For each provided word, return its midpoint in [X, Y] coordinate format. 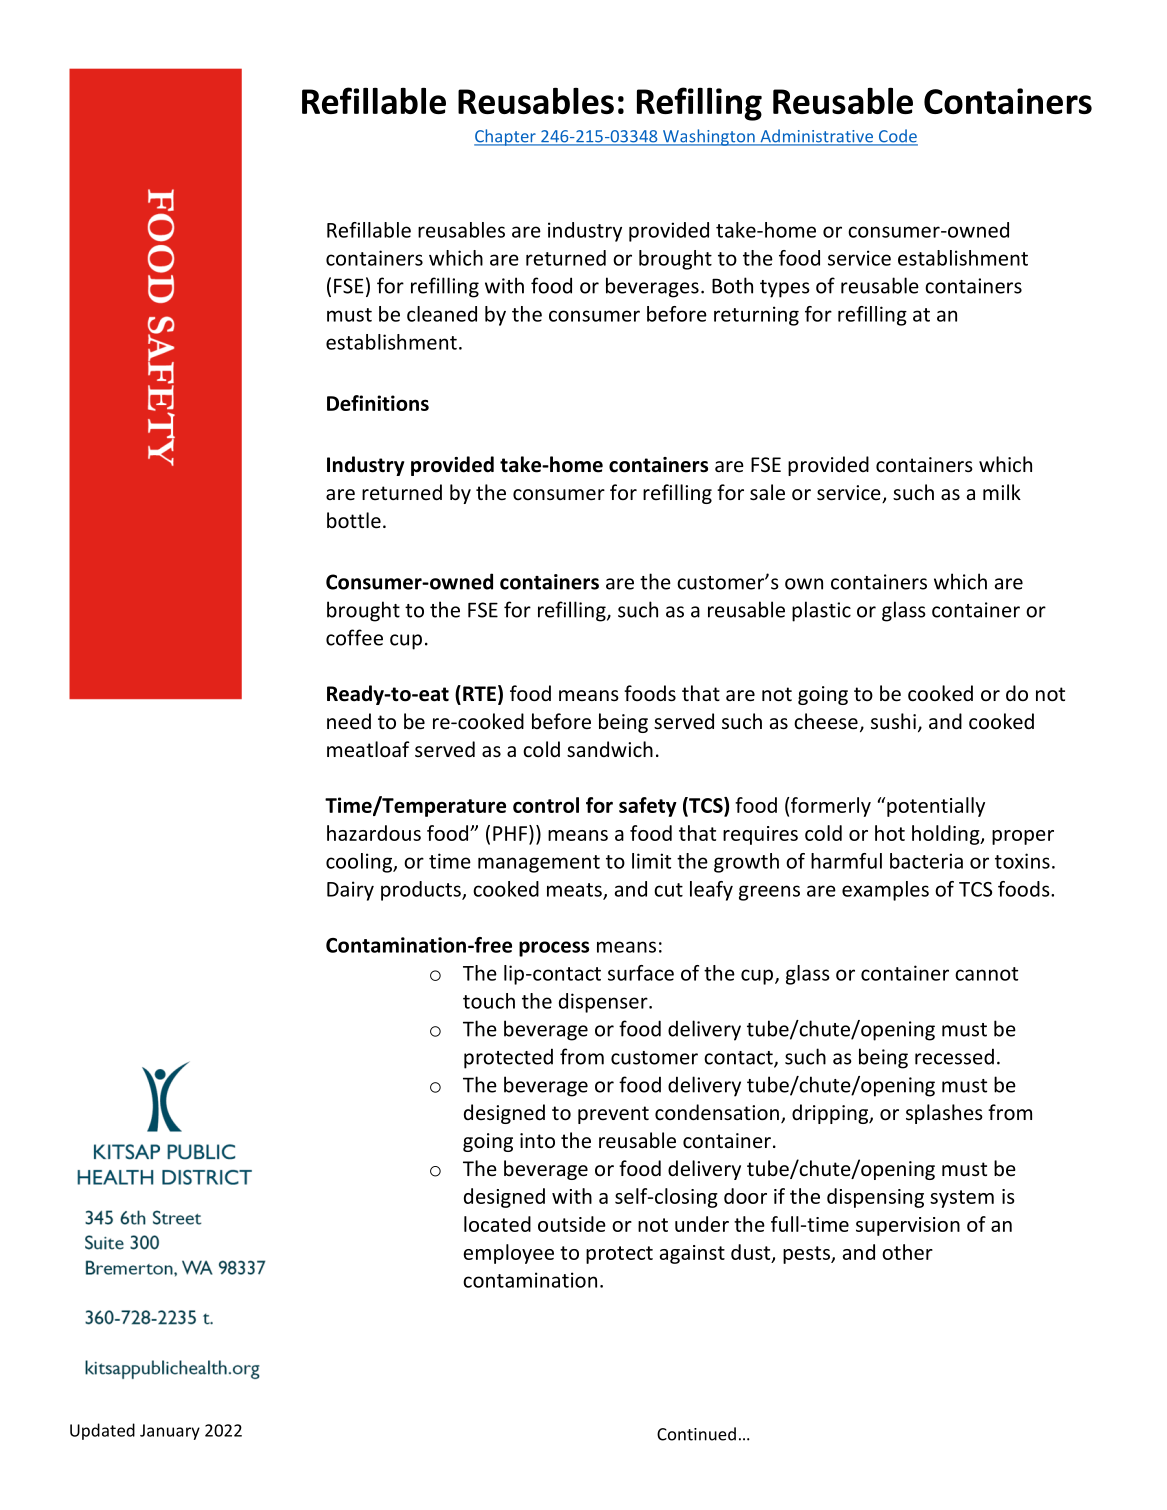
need [349, 721]
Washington [709, 137]
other [907, 1252]
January [170, 1432]
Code [897, 137]
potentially [936, 807]
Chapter [506, 137]
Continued [696, 1434]
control [546, 805]
